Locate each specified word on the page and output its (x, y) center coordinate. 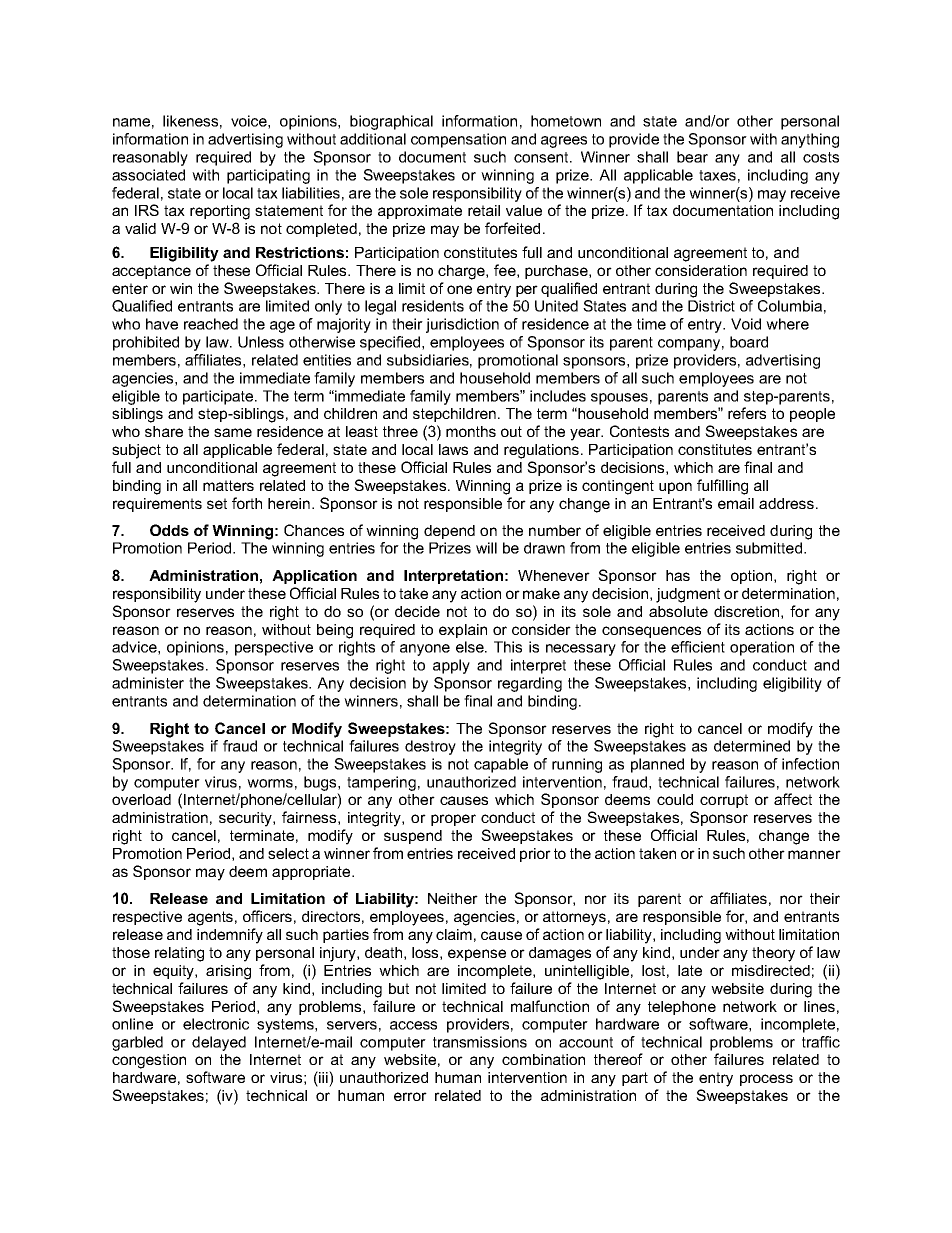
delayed (219, 1043)
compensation (458, 140)
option (751, 577)
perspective (274, 648)
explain (463, 631)
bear (692, 157)
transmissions (480, 1042)
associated (148, 175)
